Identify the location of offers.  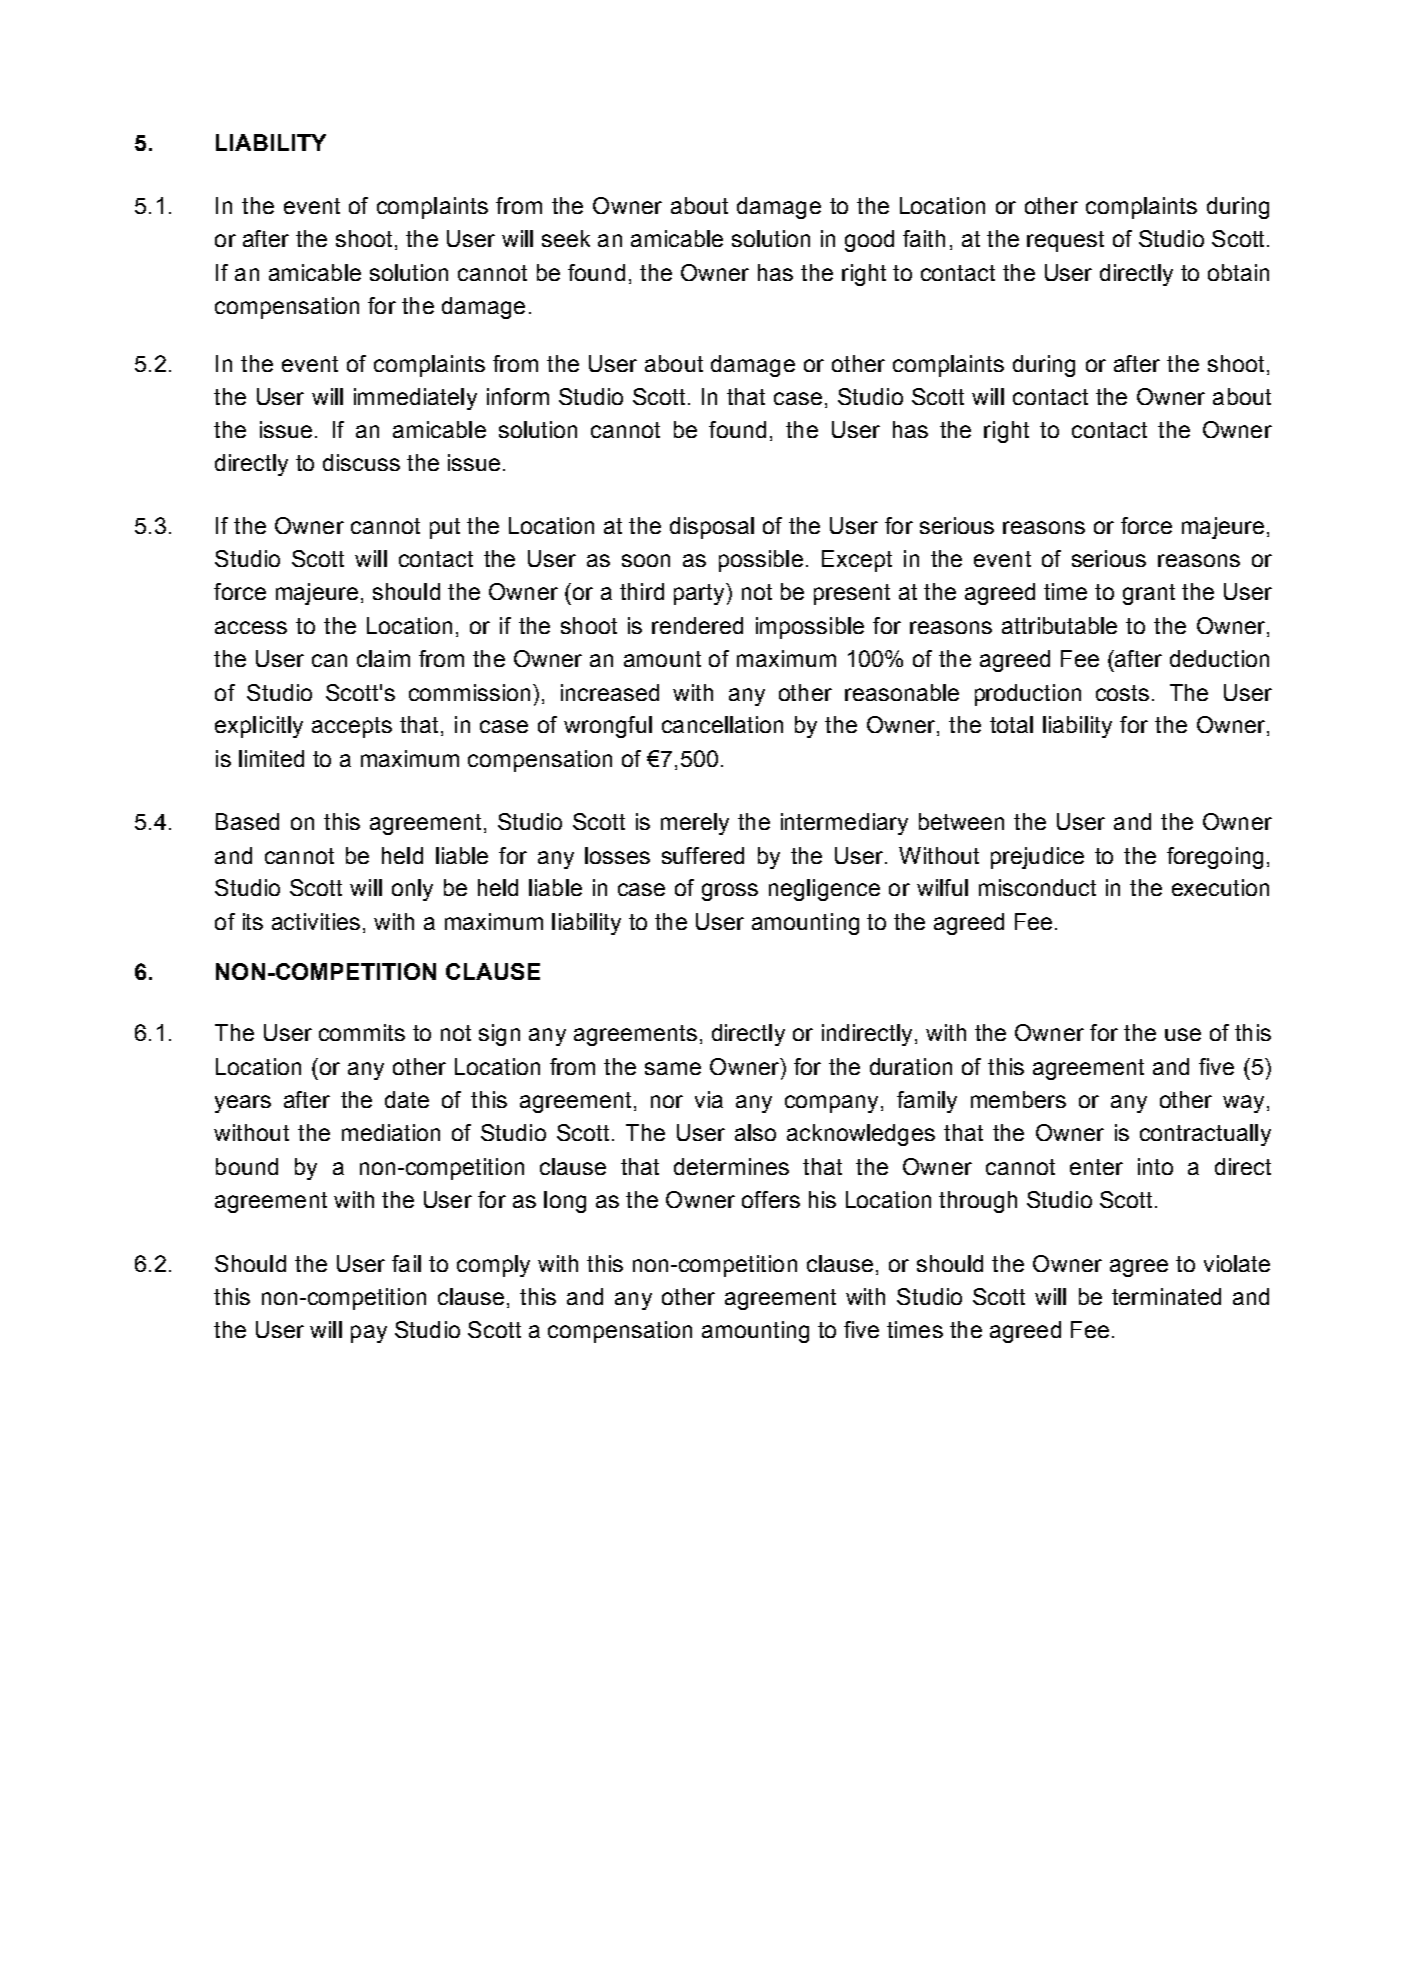
(771, 1199).
